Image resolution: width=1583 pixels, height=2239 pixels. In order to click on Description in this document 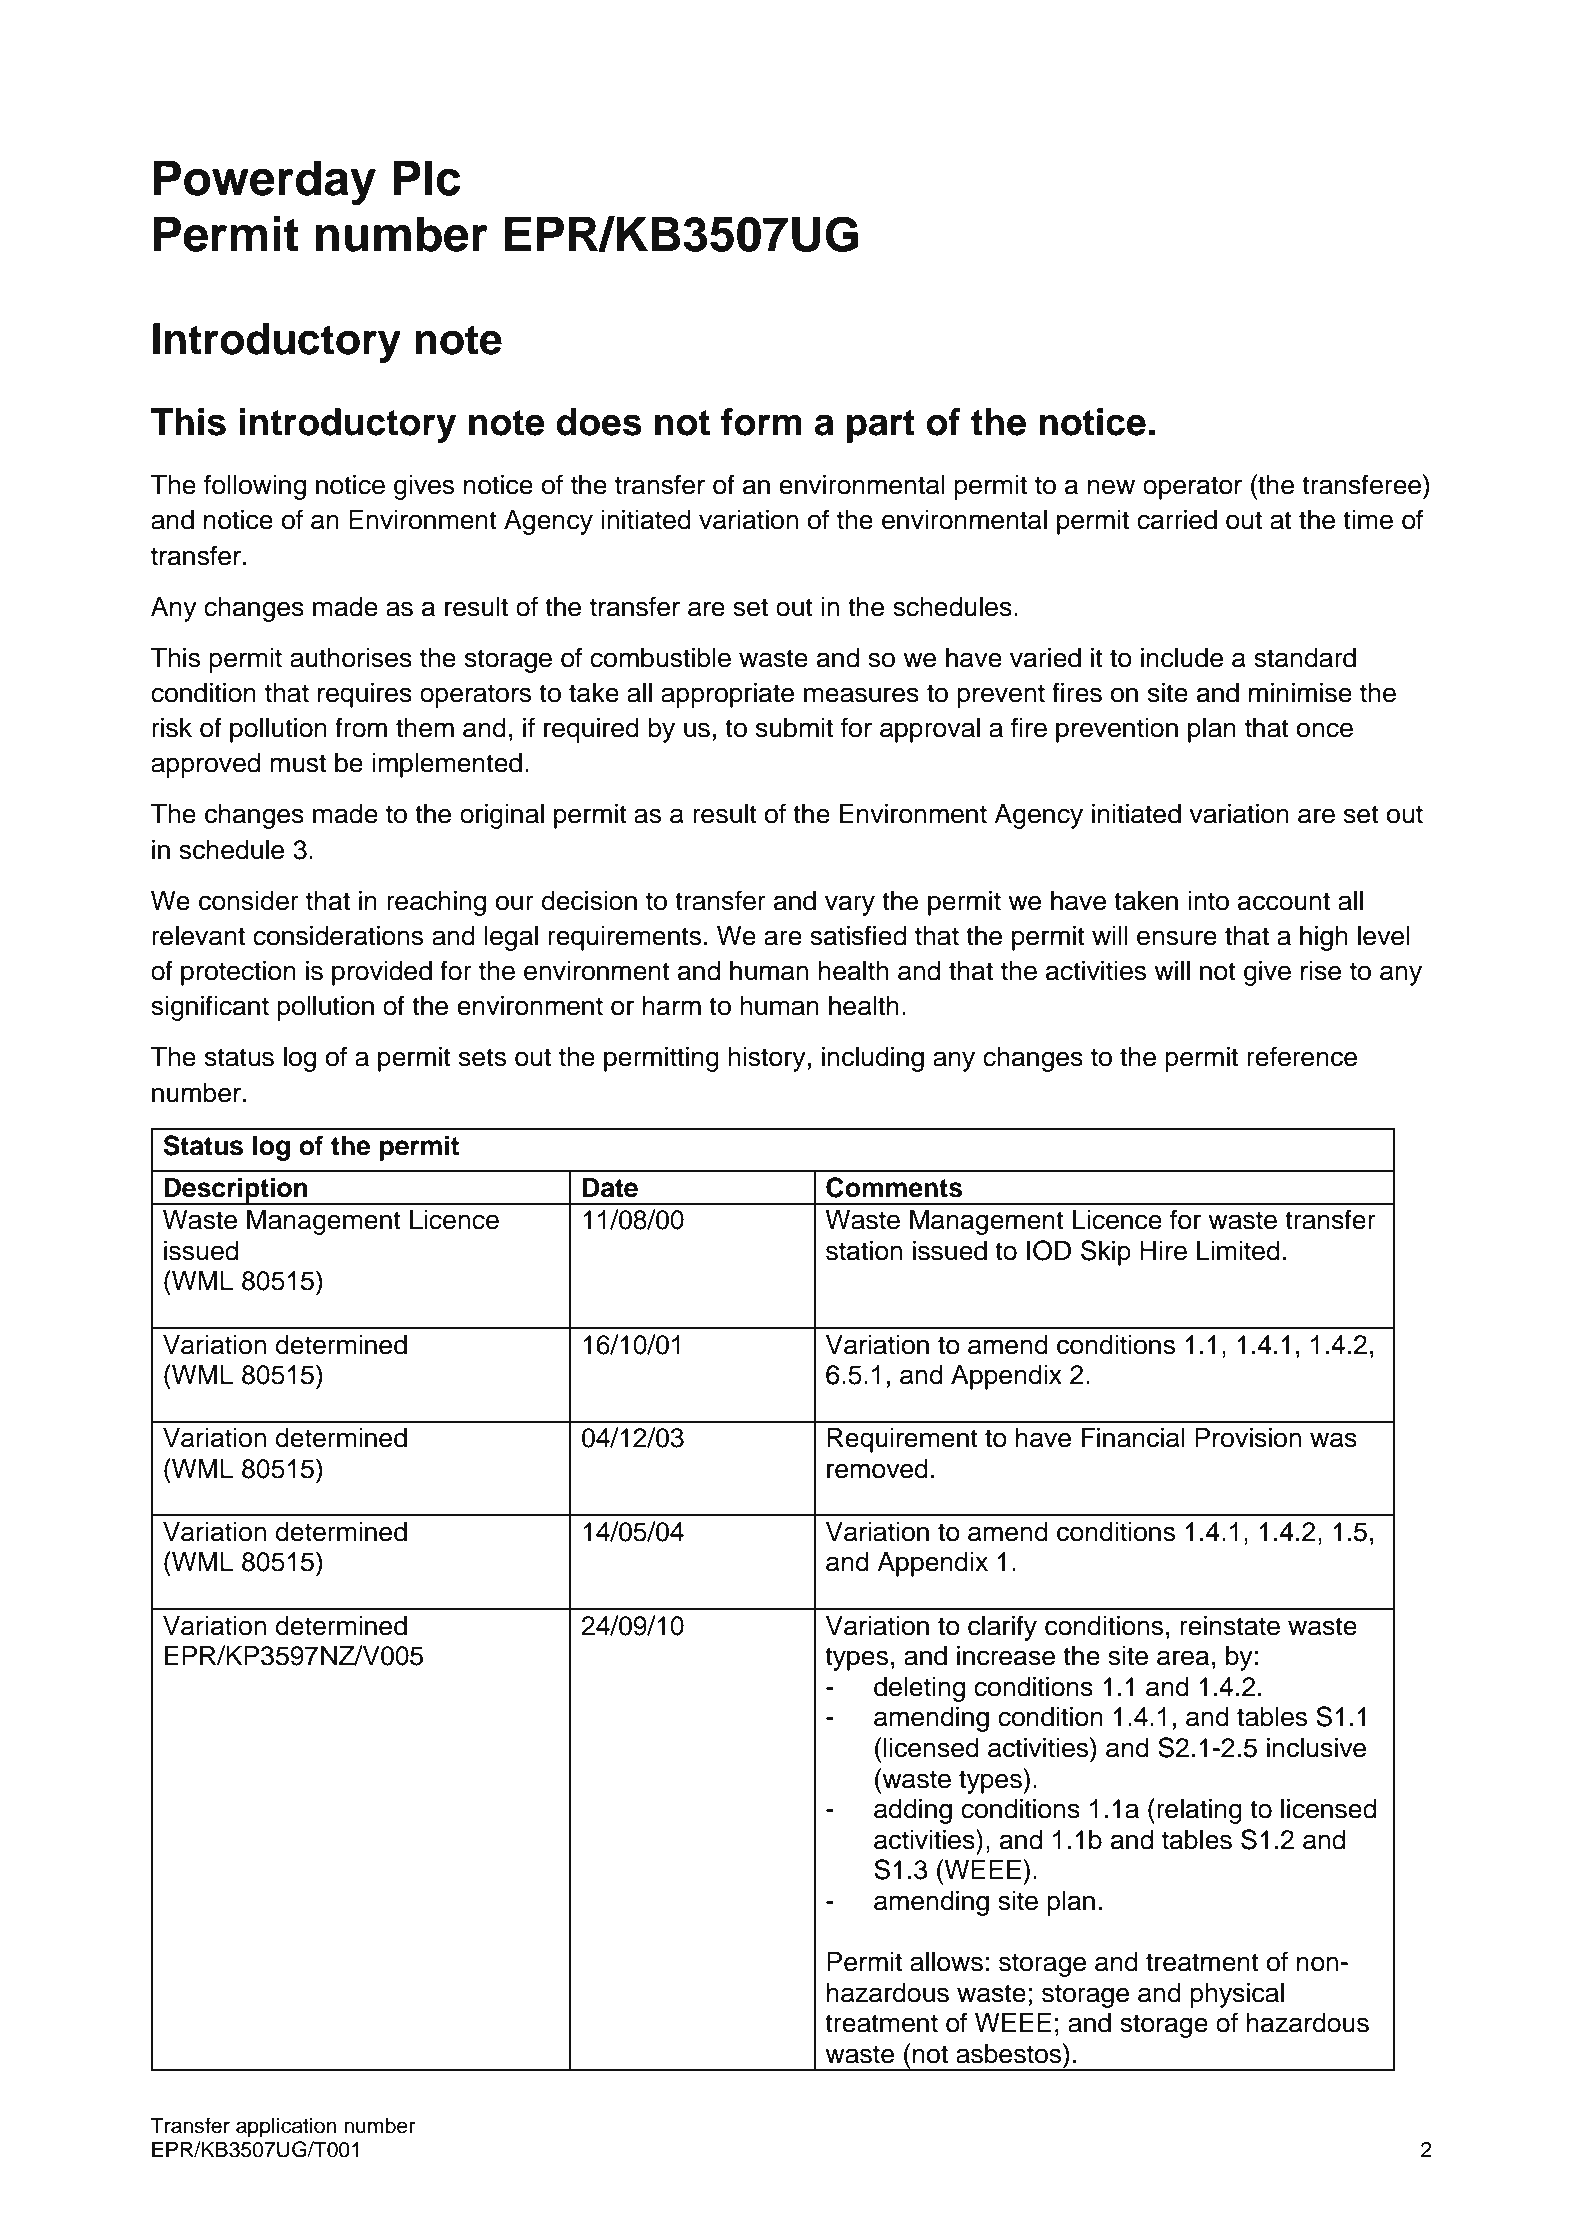, I will do `click(236, 1191)`.
